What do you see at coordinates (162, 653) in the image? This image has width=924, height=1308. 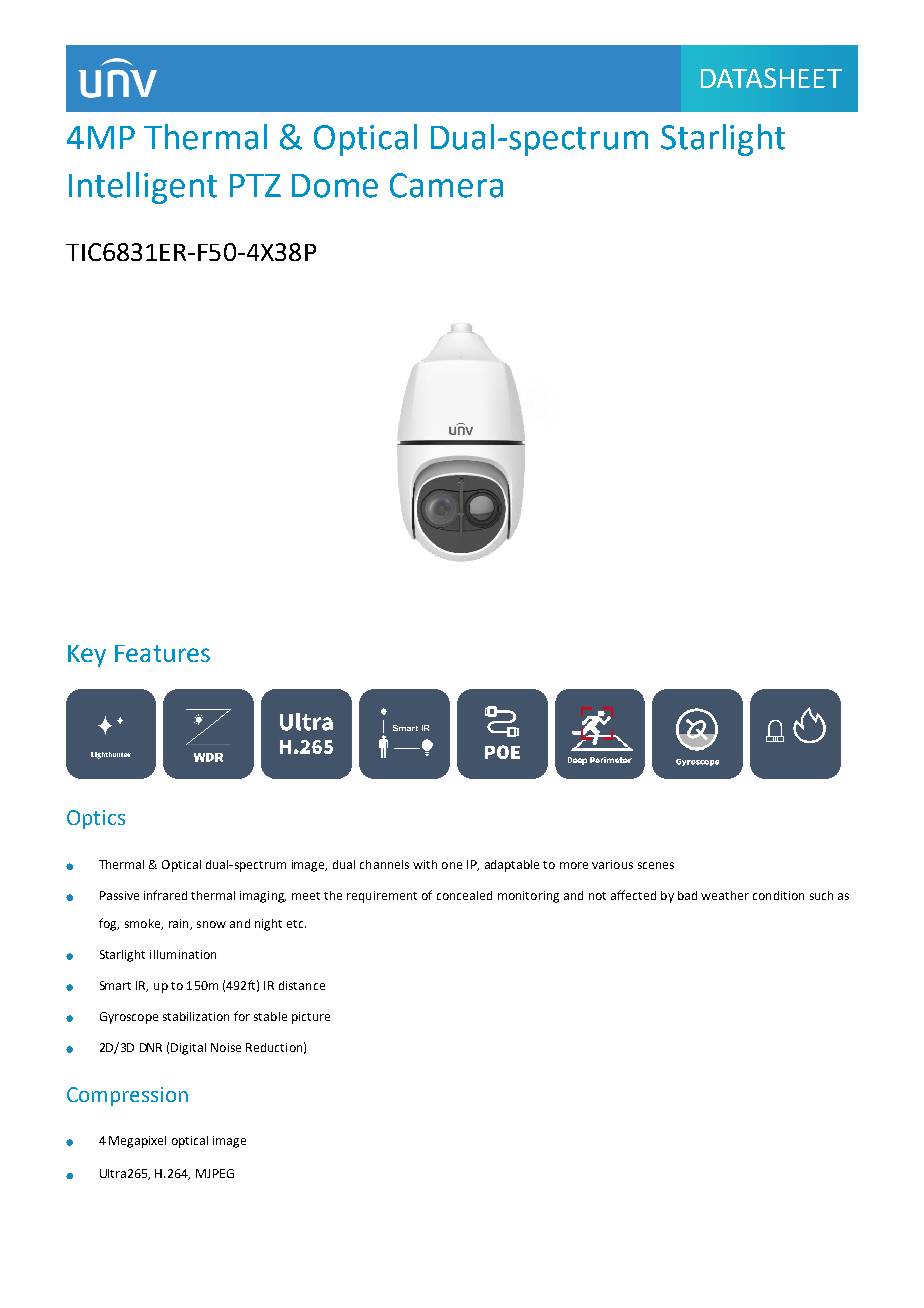 I see `Features` at bounding box center [162, 653].
